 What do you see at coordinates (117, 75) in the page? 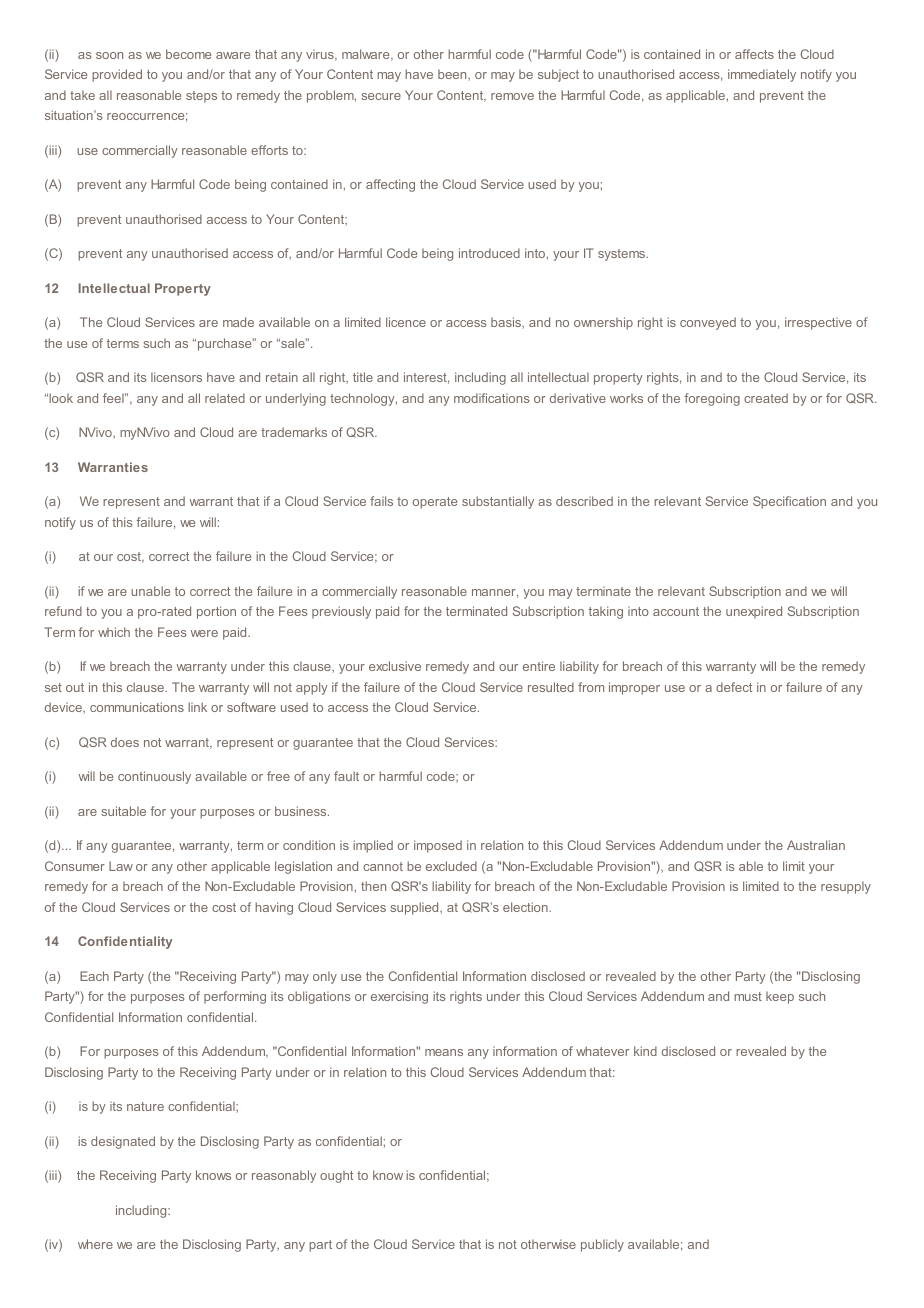
I see `provided` at bounding box center [117, 75].
